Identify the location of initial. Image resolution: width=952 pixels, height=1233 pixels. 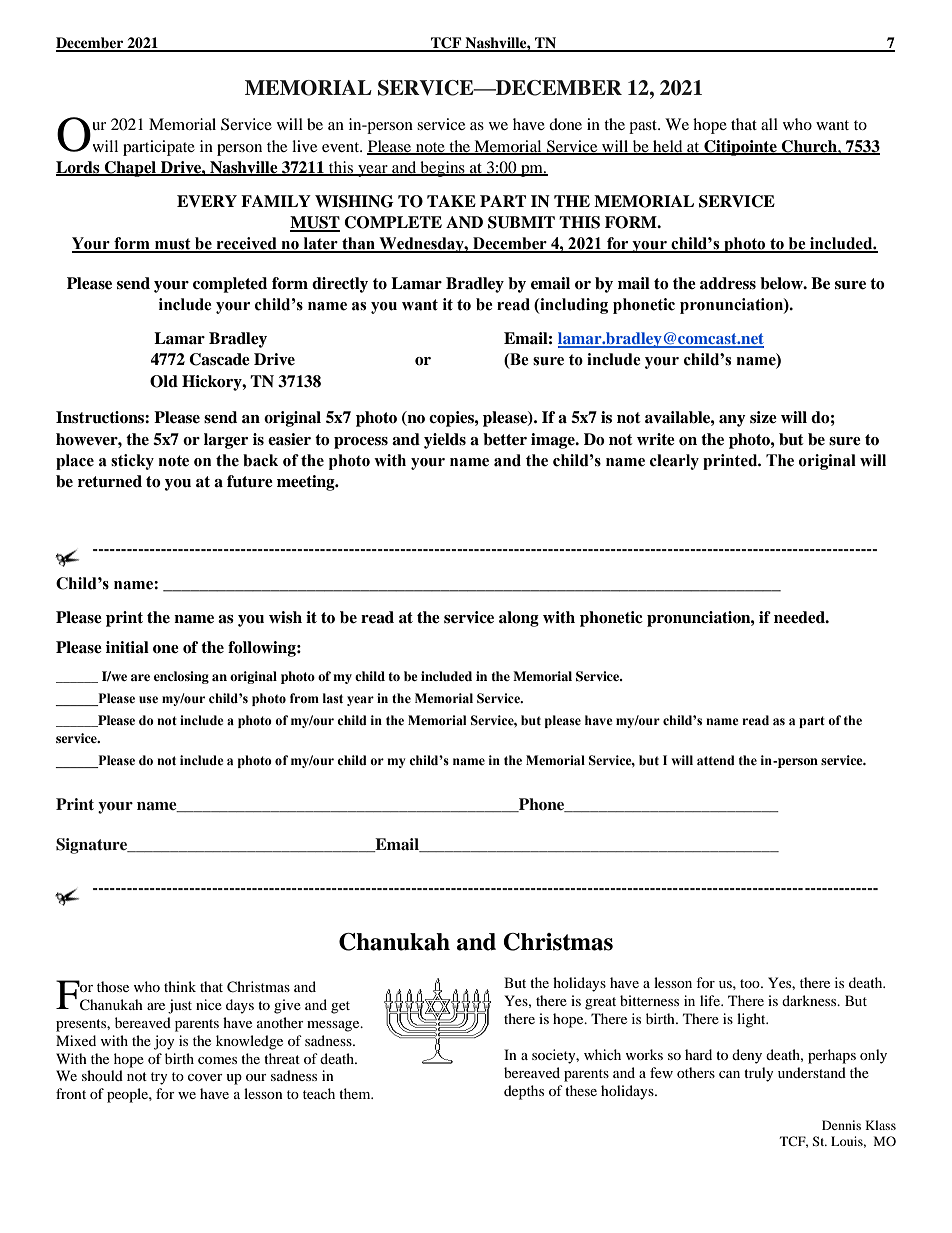
(127, 647).
